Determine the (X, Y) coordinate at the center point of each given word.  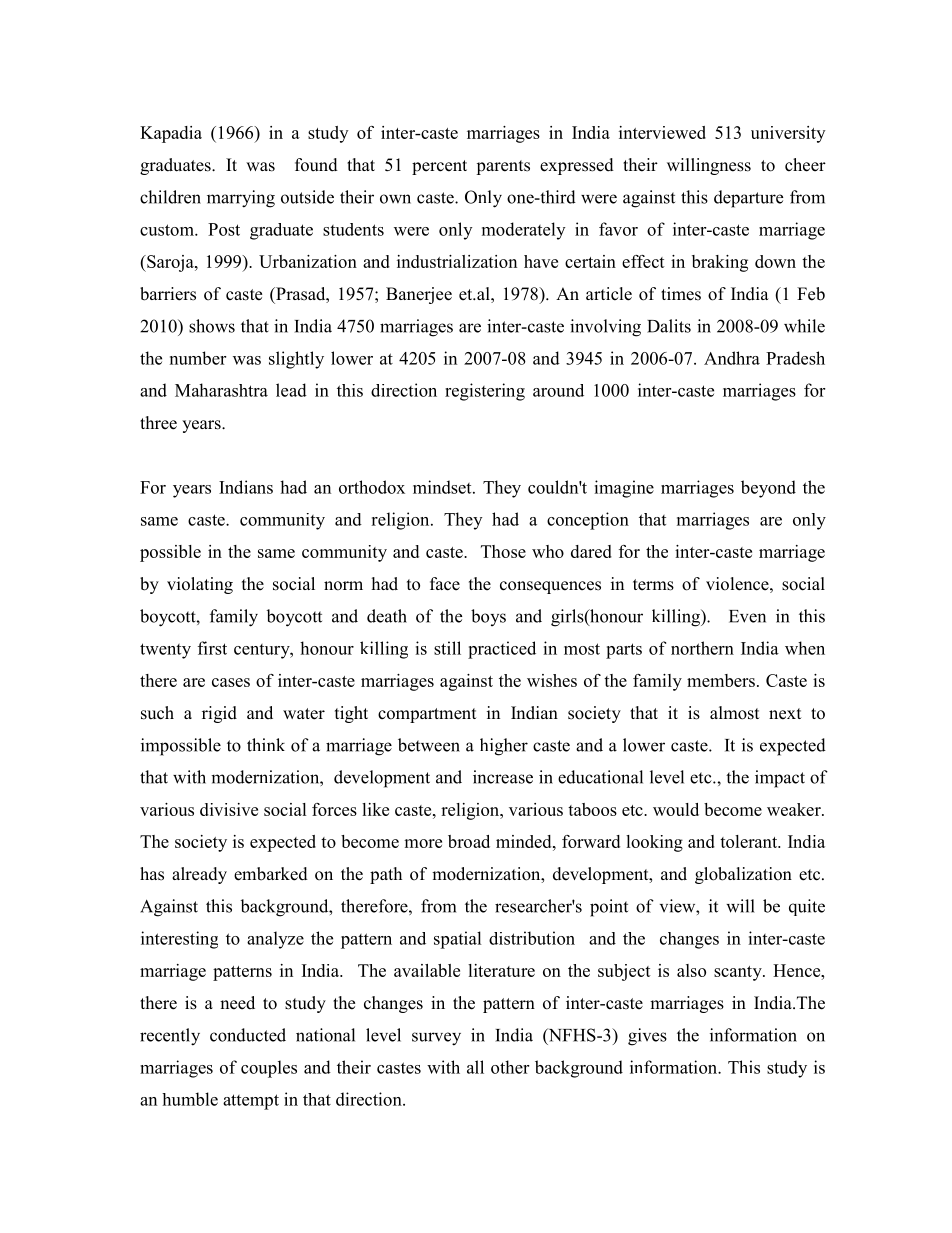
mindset (443, 487)
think (266, 745)
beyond (768, 489)
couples (269, 1069)
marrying (241, 199)
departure (748, 199)
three (158, 423)
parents (503, 167)
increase (503, 777)
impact (780, 779)
